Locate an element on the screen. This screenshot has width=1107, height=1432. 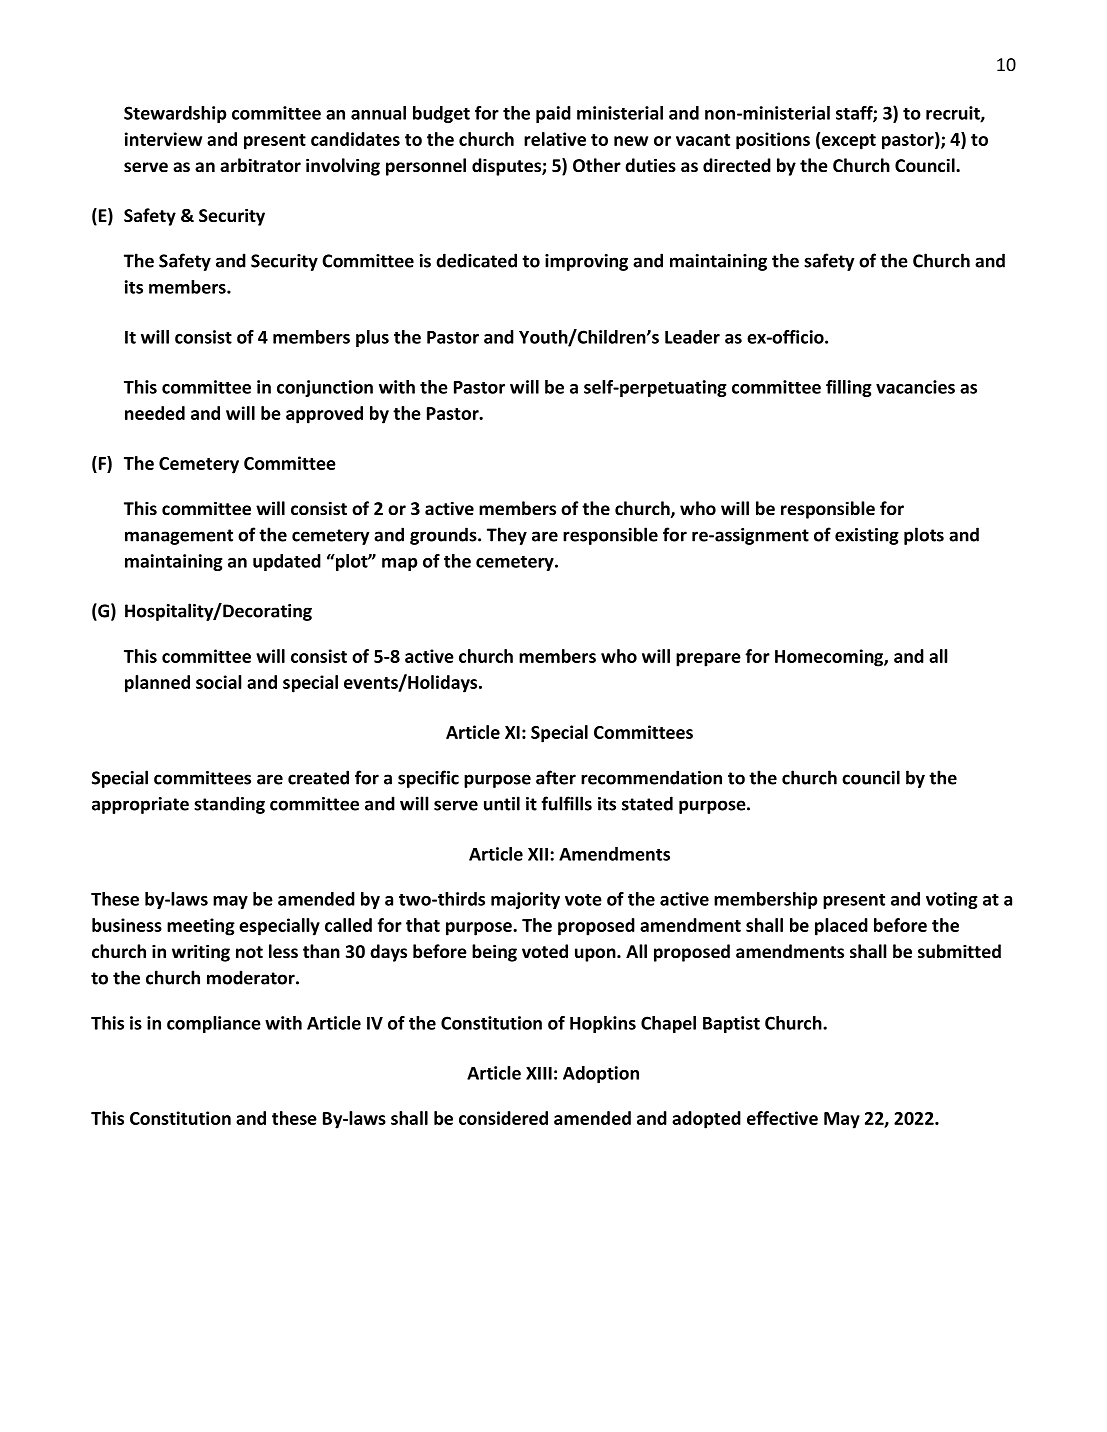
relative is located at coordinates (555, 139).
